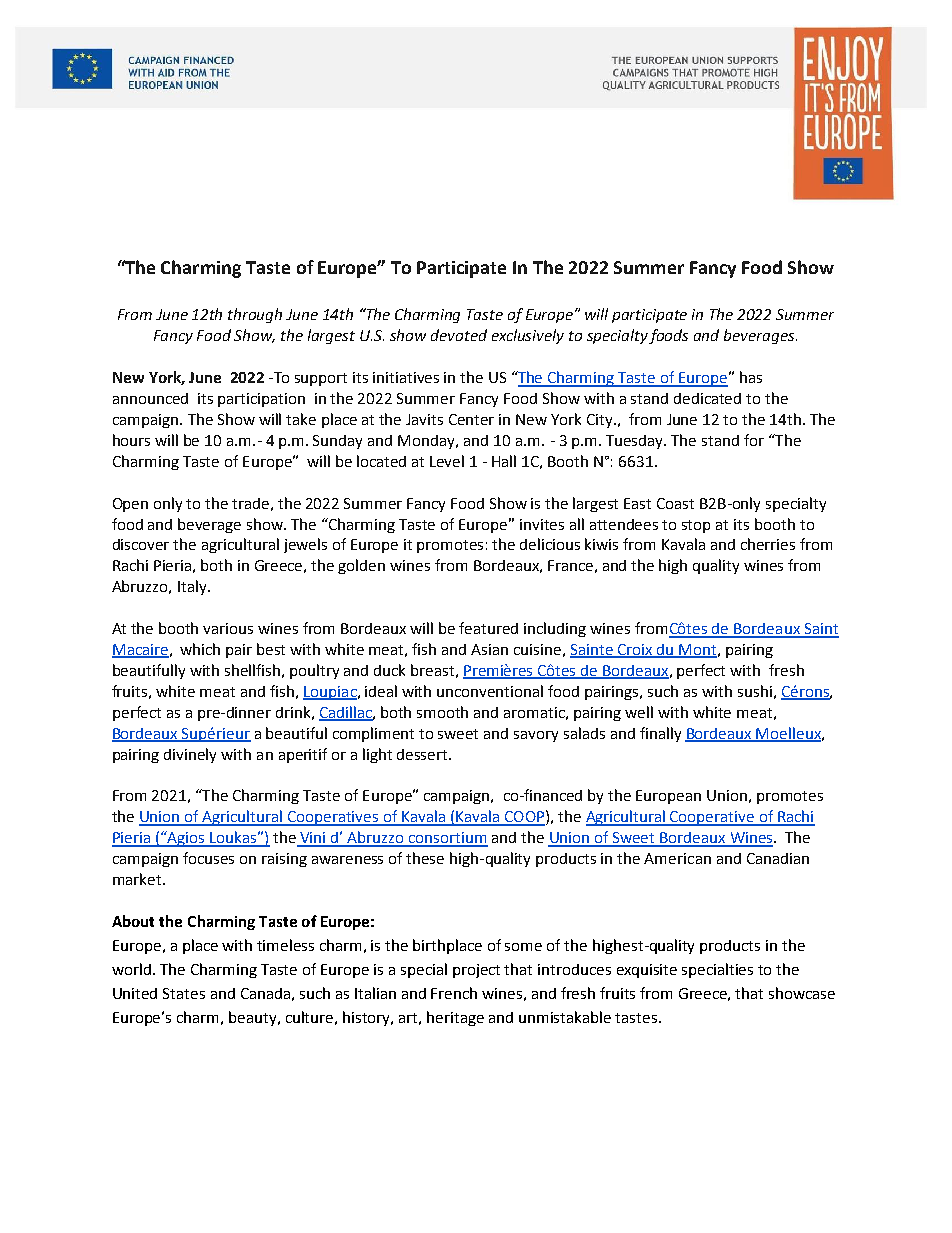 The image size is (952, 1233). I want to click on light, so click(377, 755).
